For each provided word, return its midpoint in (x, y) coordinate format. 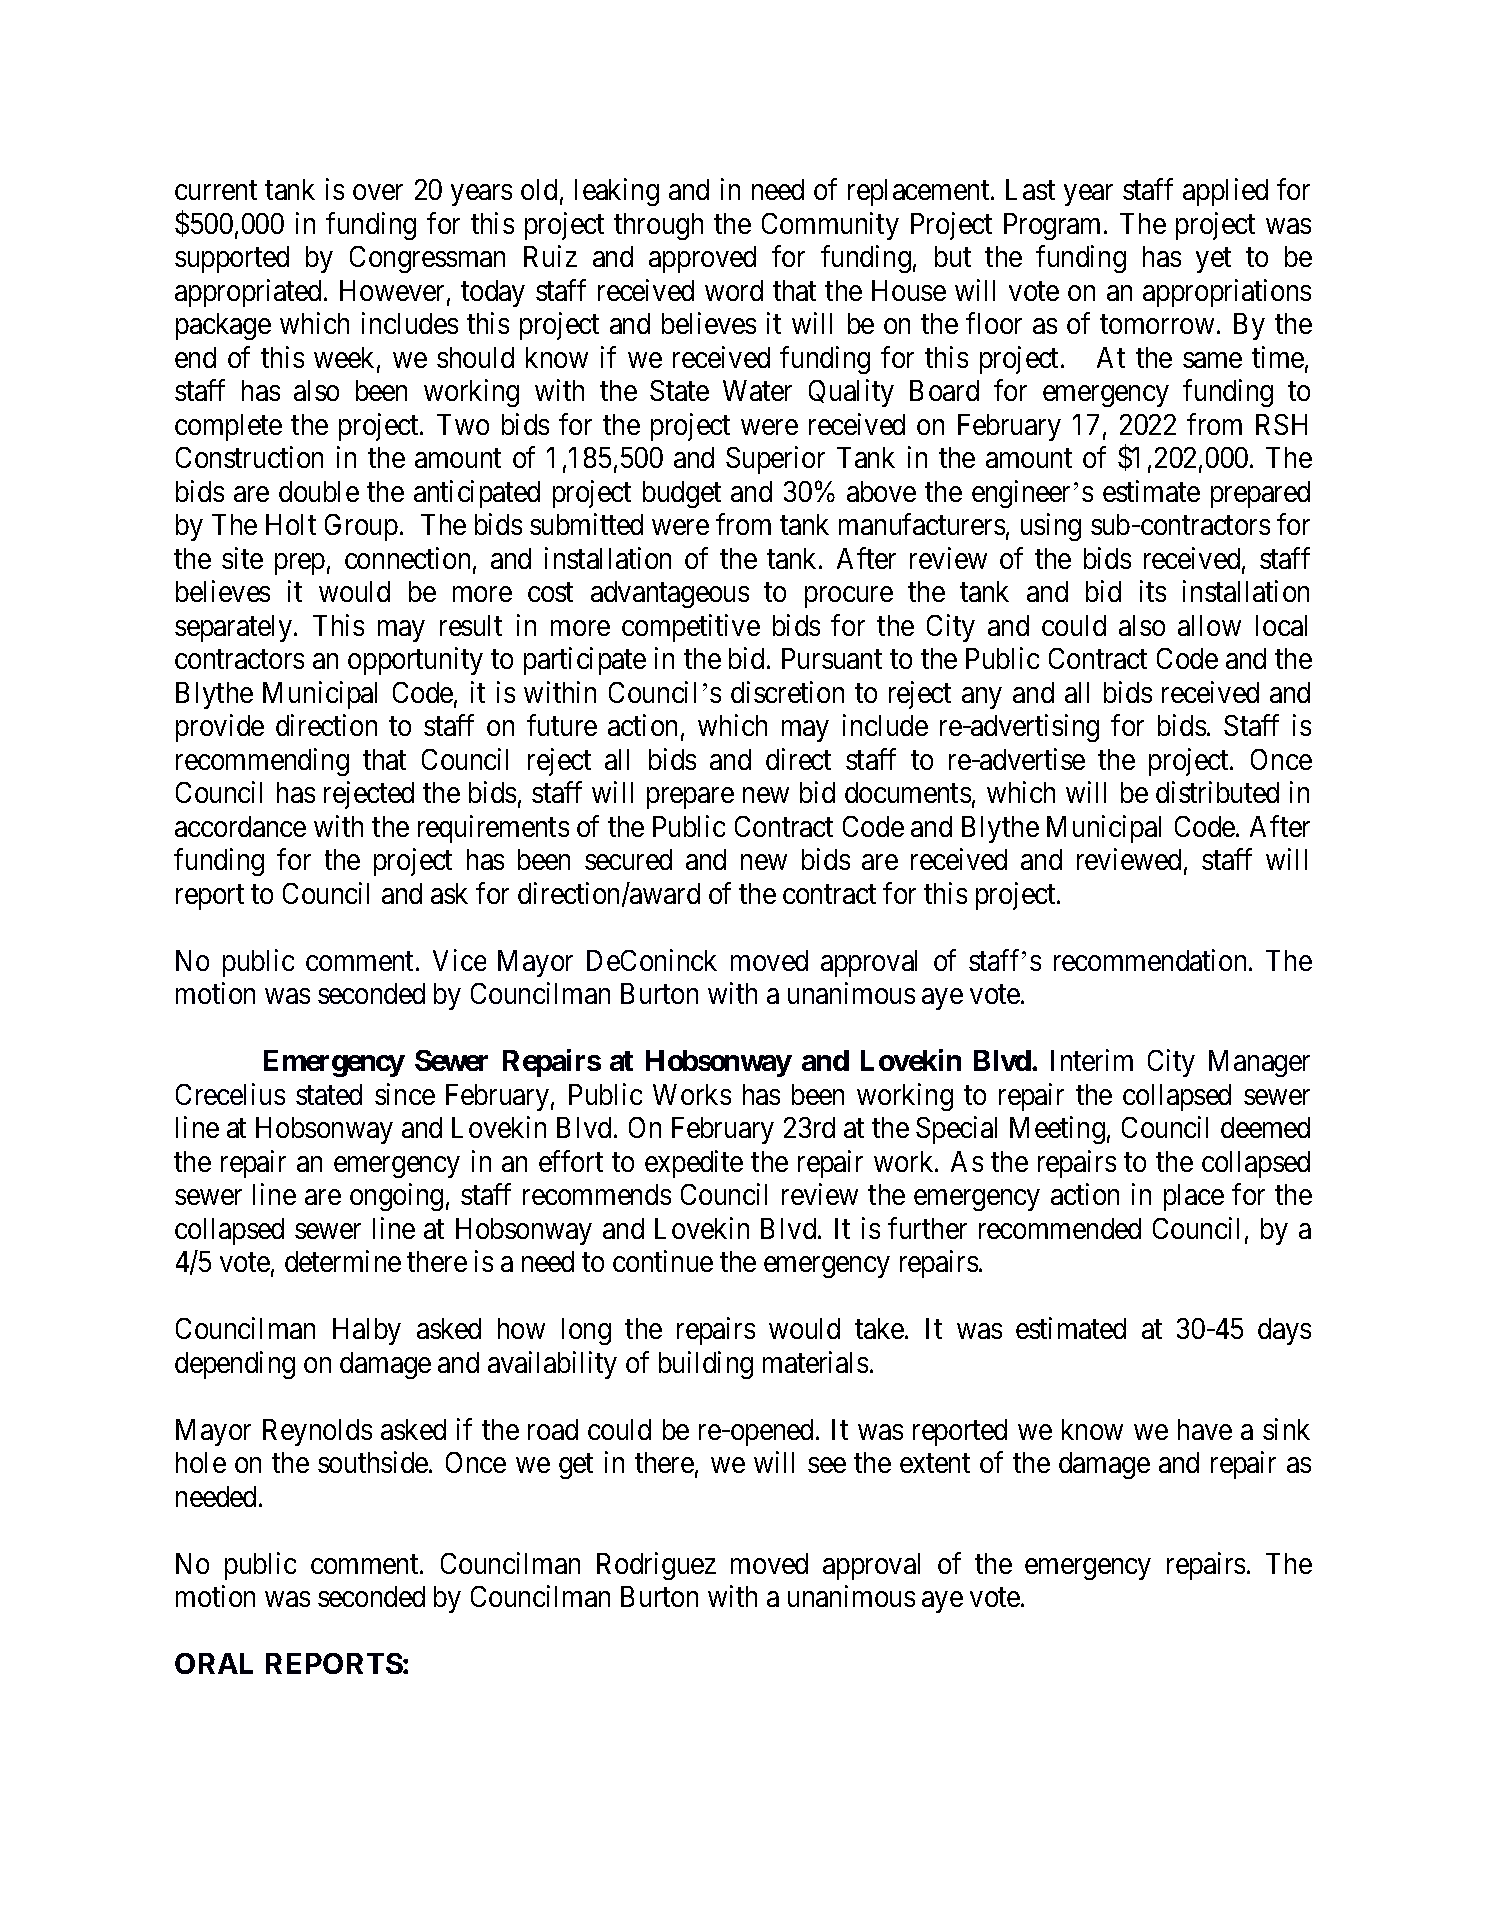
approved (702, 259)
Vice (459, 960)
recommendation (1152, 960)
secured (628, 859)
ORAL (214, 1663)
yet (1213, 260)
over (378, 192)
